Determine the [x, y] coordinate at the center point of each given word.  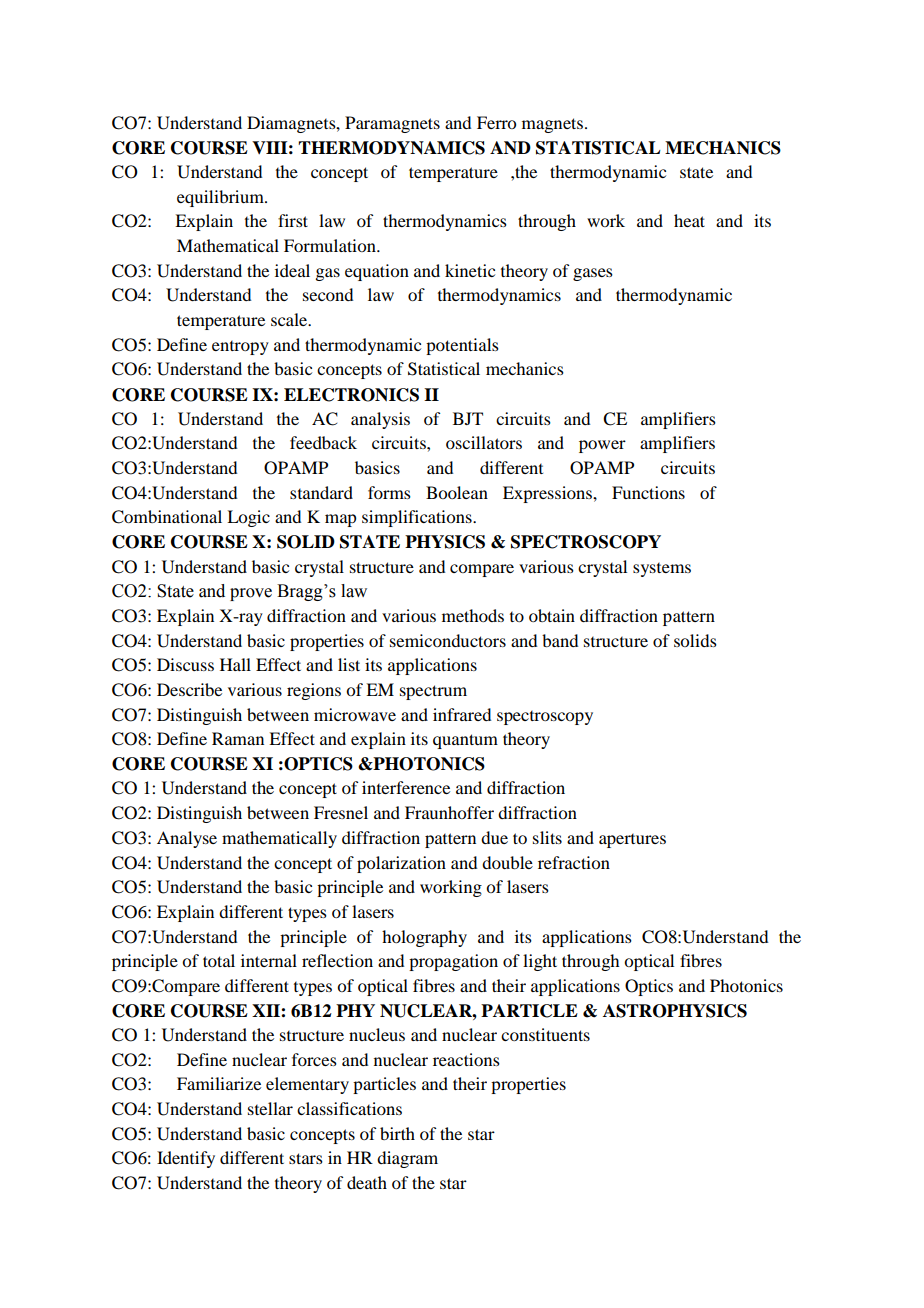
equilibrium [221, 198]
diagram [407, 1159]
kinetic [470, 270]
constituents [545, 1034]
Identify [186, 1159]
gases [593, 274]
